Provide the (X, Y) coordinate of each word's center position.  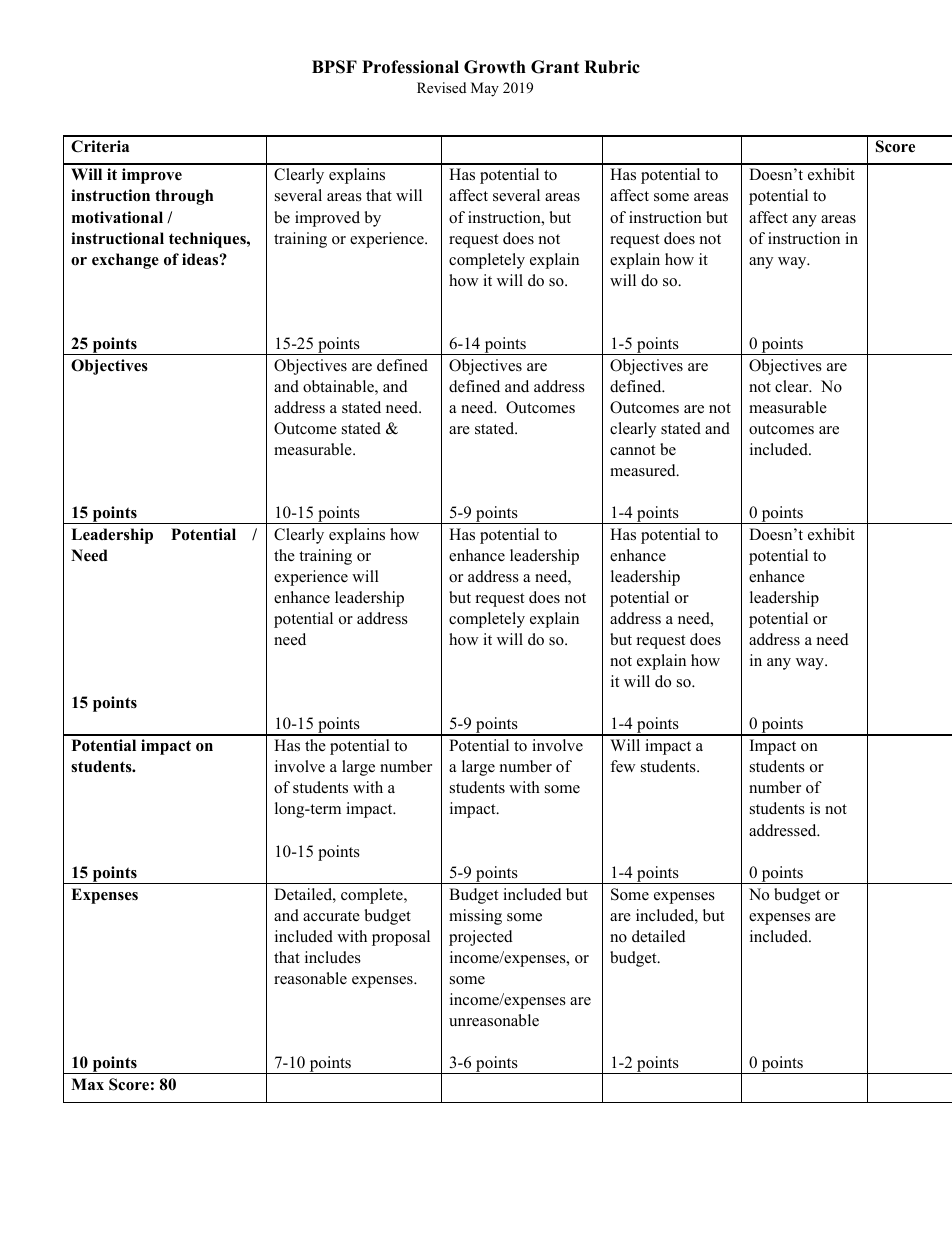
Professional (410, 67)
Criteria (100, 146)
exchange (125, 261)
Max (87, 1084)
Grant (555, 67)
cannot (632, 450)
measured (644, 470)
